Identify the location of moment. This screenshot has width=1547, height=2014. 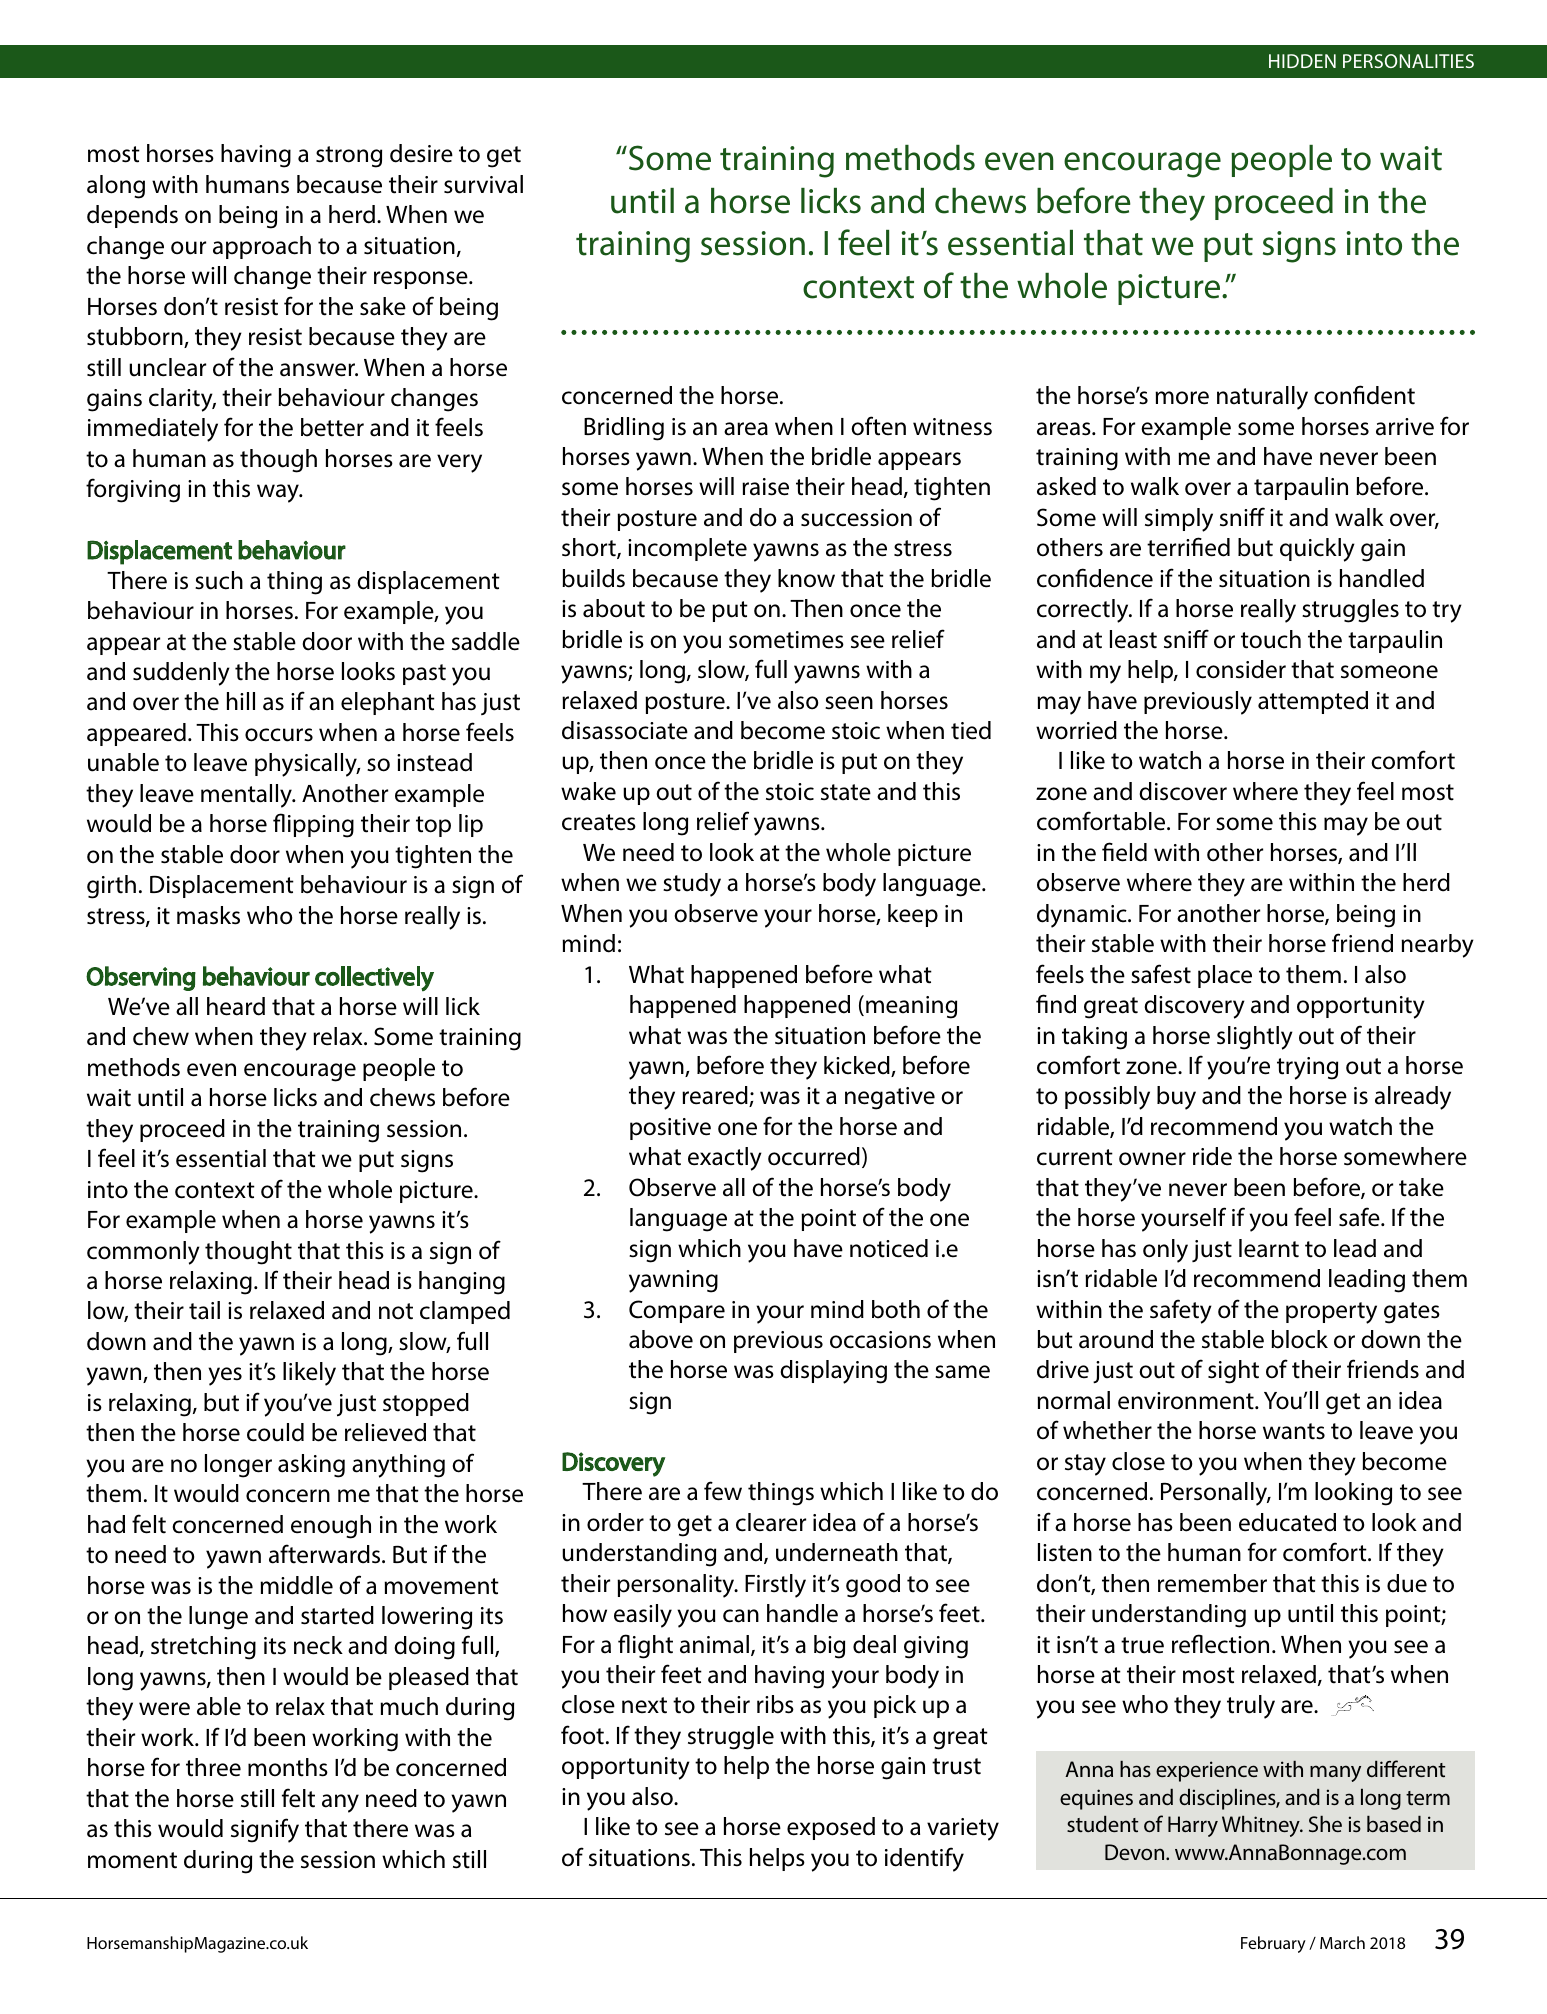
(132, 1860).
